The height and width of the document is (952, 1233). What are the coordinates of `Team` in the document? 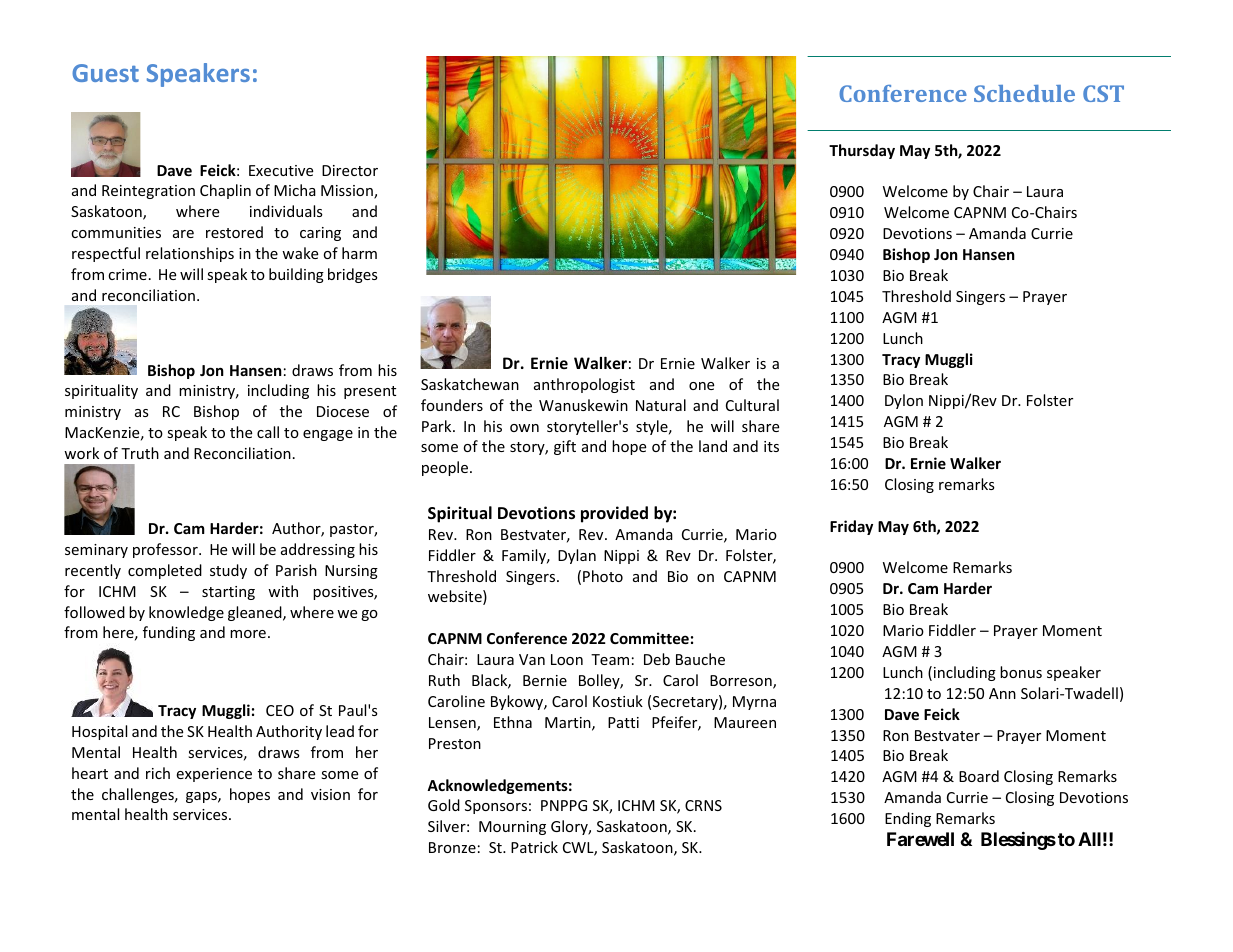 It's located at (610, 659).
